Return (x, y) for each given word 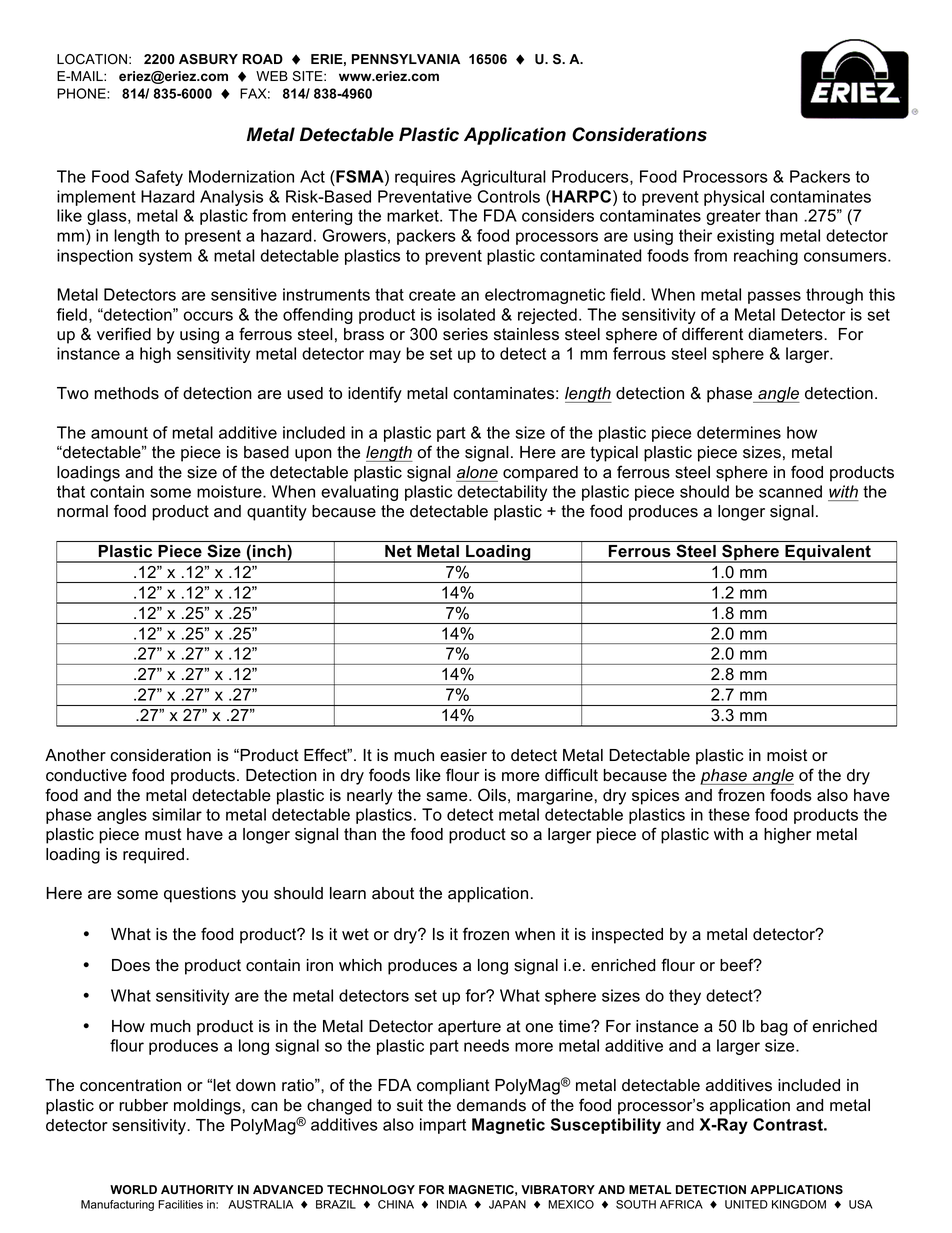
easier (463, 755)
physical (734, 198)
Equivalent (828, 554)
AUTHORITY (197, 1189)
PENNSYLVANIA (406, 59)
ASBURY (208, 59)
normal (82, 511)
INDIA (452, 1204)
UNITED (746, 1204)
